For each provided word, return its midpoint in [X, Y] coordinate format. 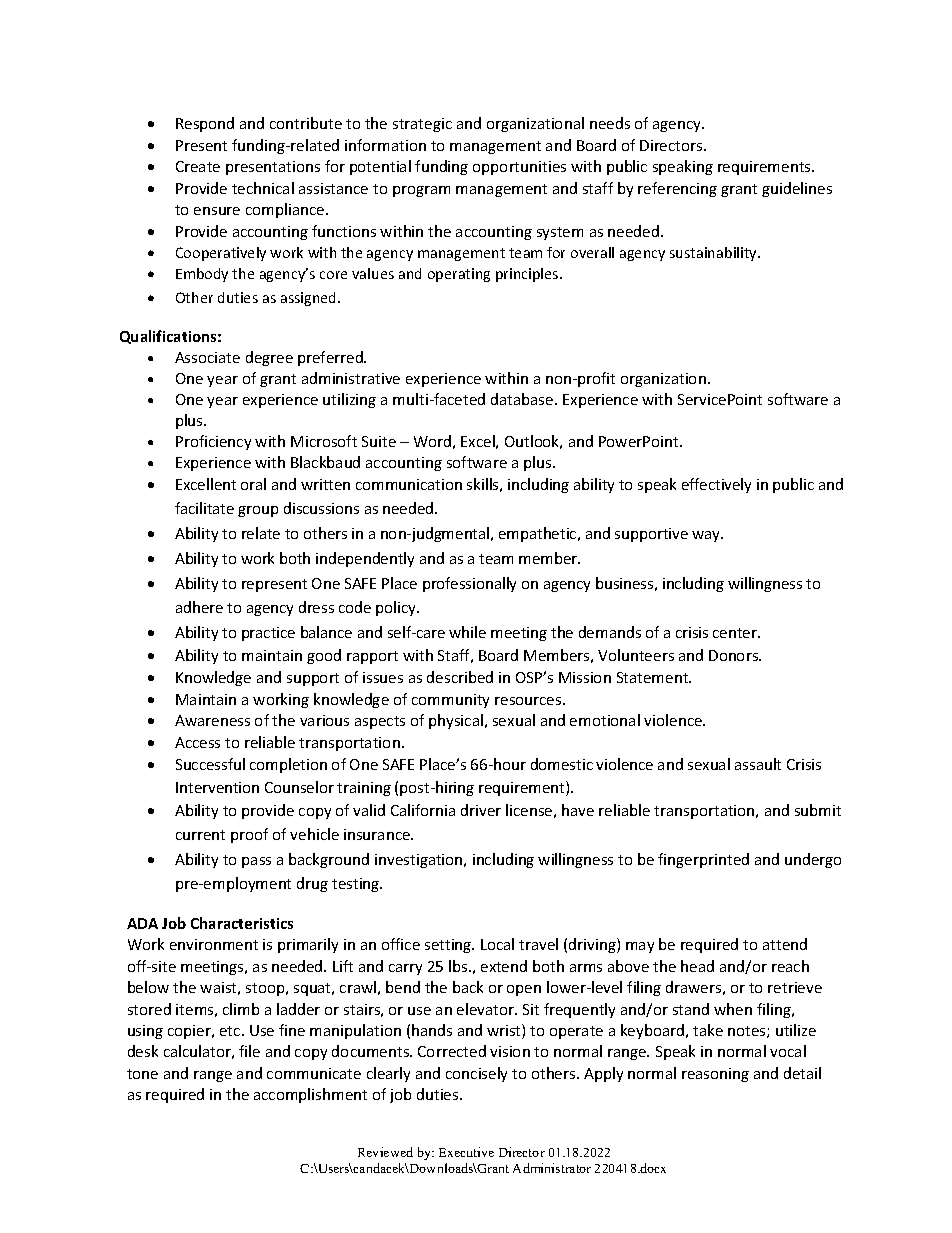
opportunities [519, 168]
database [523, 399]
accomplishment [310, 1095]
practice [268, 634]
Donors [735, 655]
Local [497, 944]
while [467, 632]
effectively [716, 485]
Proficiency [213, 442]
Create [198, 166]
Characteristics [242, 923]
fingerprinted [703, 860]
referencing [677, 189]
